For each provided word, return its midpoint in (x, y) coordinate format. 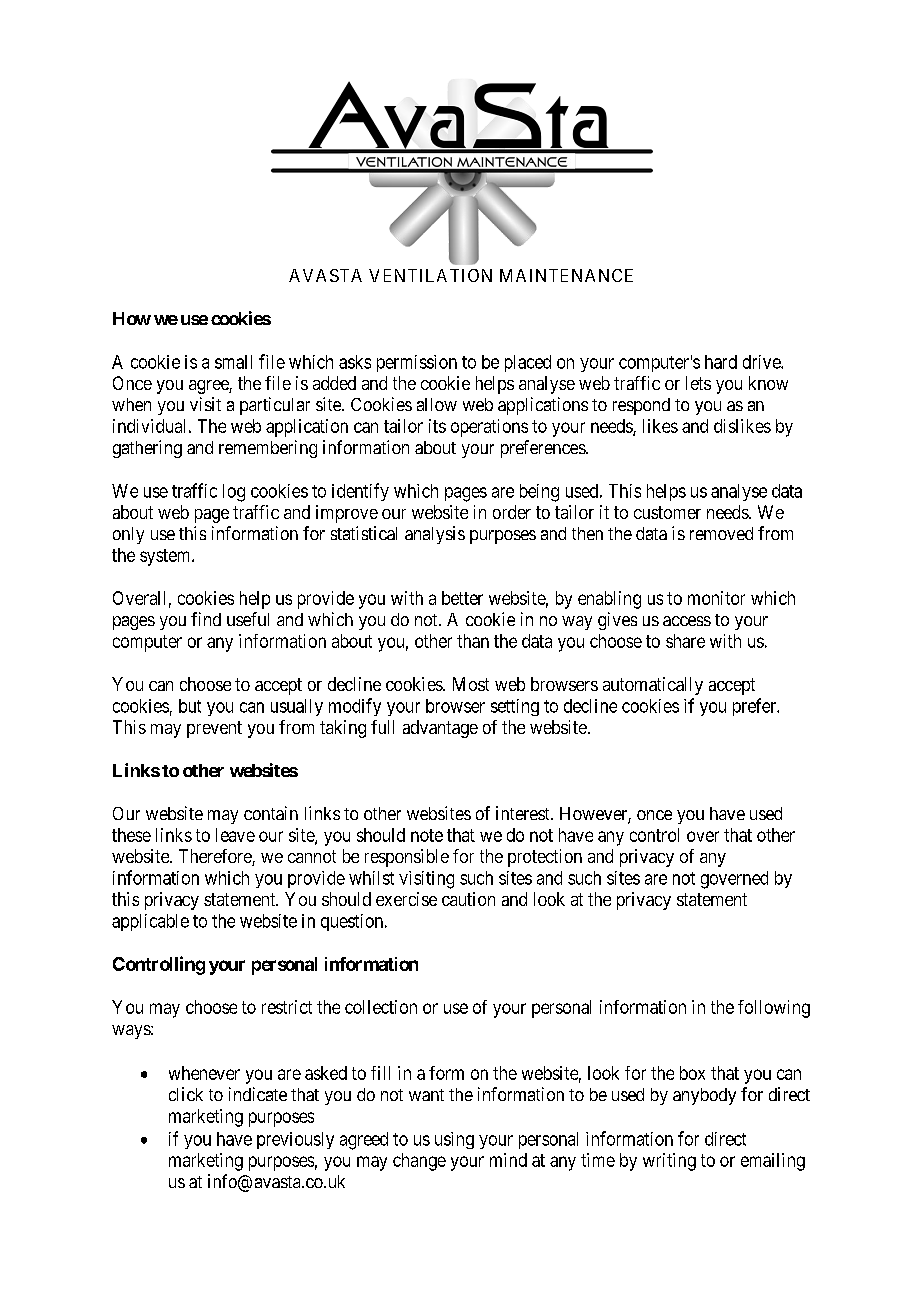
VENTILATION (430, 275)
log (234, 493)
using (454, 1140)
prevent (214, 729)
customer (667, 512)
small (233, 362)
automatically (653, 686)
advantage (440, 729)
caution (468, 899)
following (774, 1009)
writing (669, 1162)
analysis (435, 535)
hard (721, 362)
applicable (150, 922)
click (186, 1094)
